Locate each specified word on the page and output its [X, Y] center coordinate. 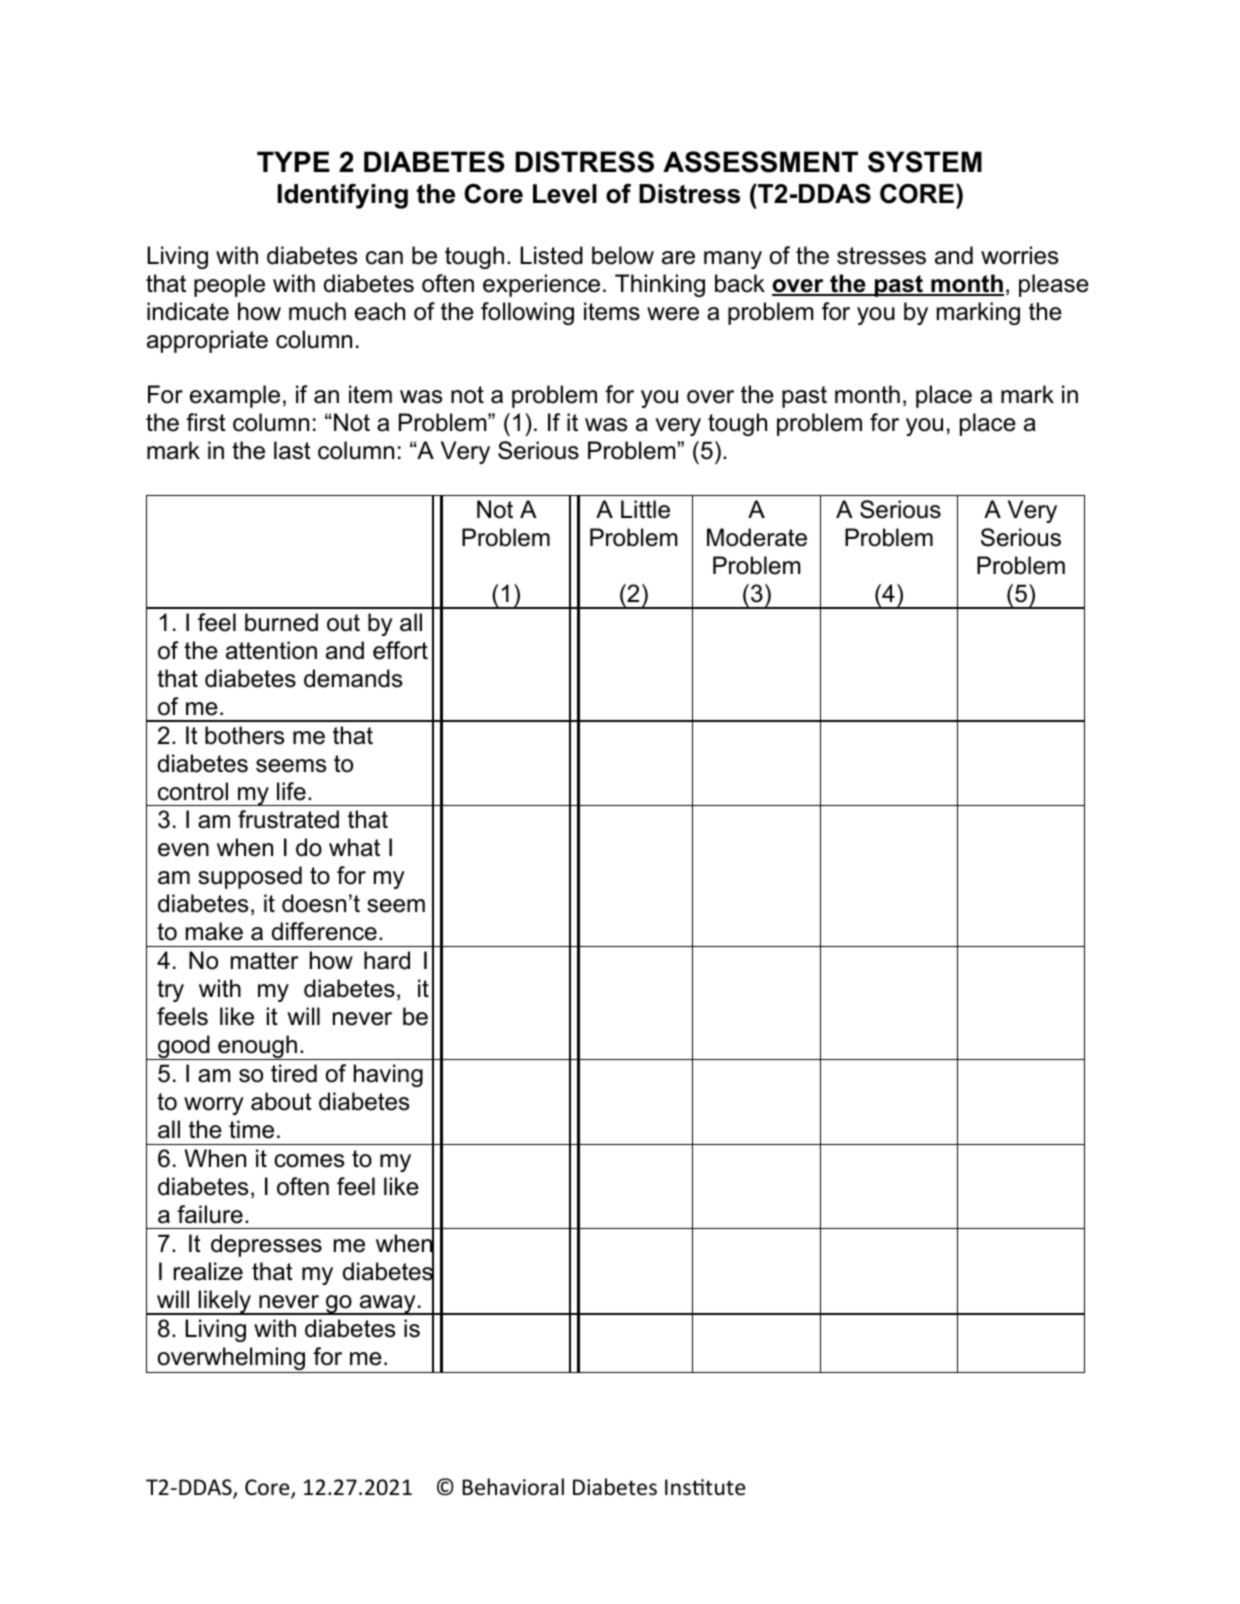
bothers [244, 735]
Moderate [757, 537]
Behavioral [513, 1487]
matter [264, 961]
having [388, 1075]
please [1054, 285]
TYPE [293, 161]
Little [645, 509]
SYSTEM [925, 162]
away [388, 1305]
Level [565, 194]
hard [387, 960]
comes [309, 1161]
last [292, 450]
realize [208, 1271]
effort [400, 650]
